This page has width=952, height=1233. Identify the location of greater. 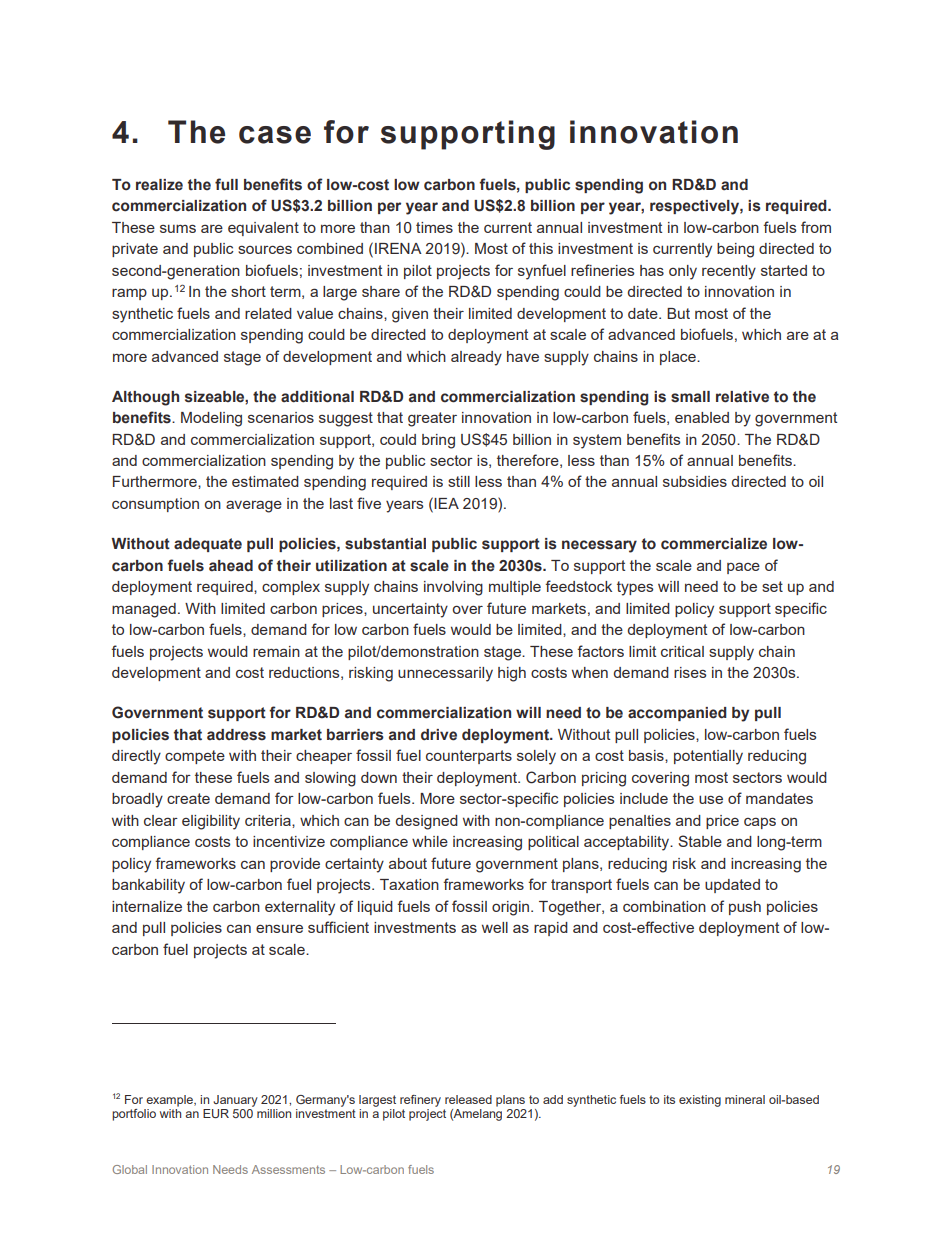
(432, 419).
